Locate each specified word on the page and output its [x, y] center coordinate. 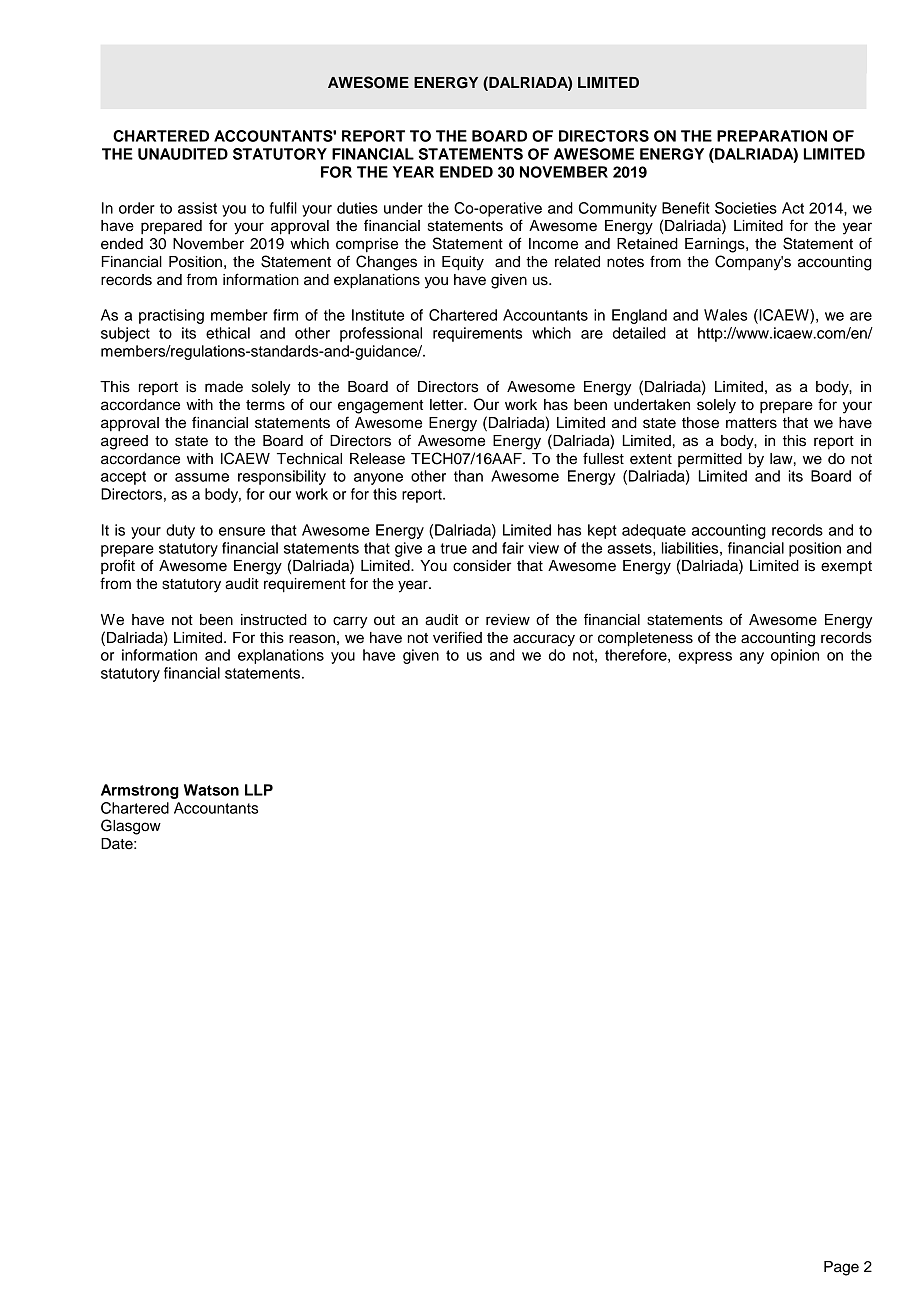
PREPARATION [772, 136]
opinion [795, 656]
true [453, 548]
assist [197, 208]
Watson [211, 790]
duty [180, 531]
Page [841, 1268]
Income [553, 244]
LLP [259, 790]
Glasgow [131, 827]
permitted [710, 460]
